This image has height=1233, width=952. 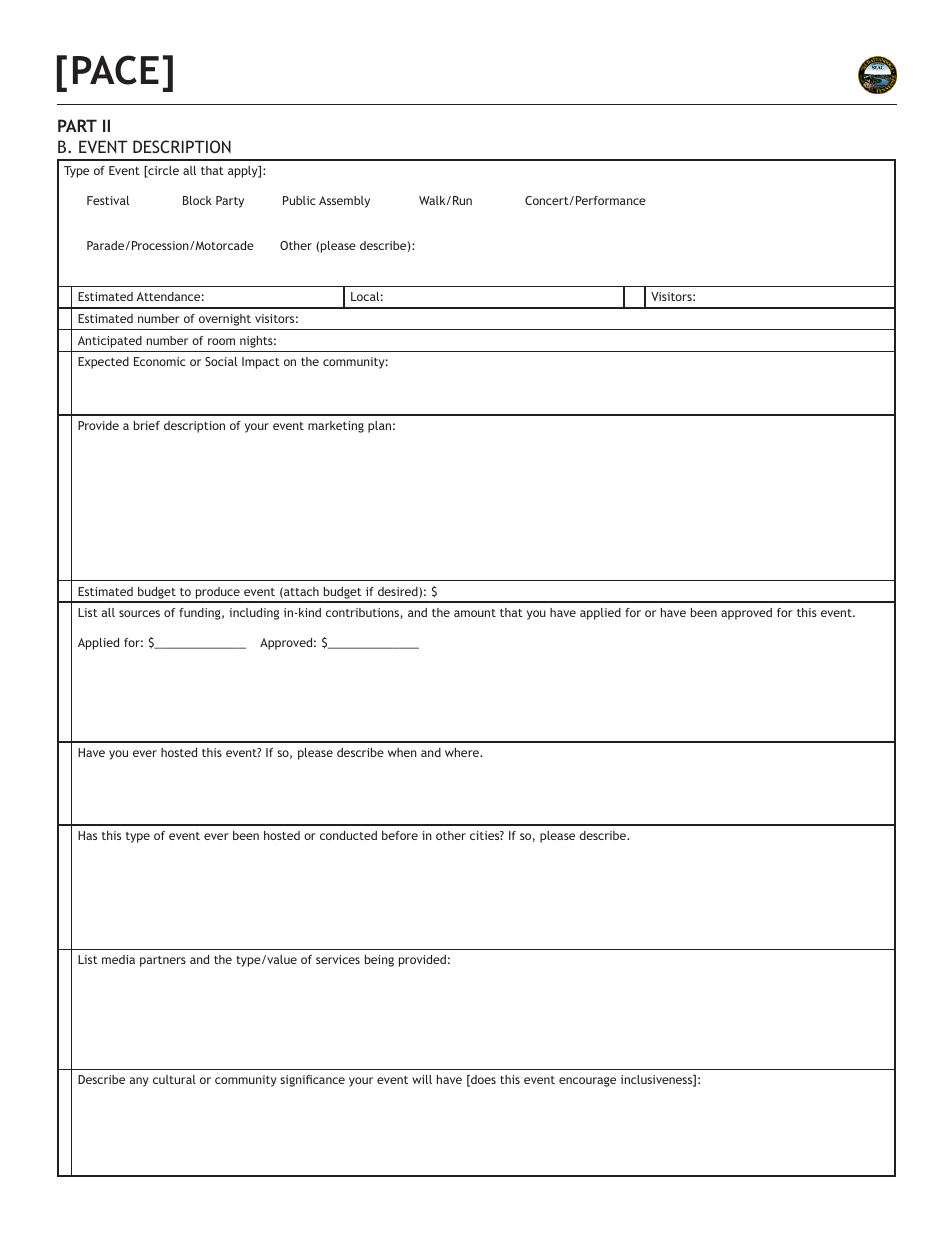 What do you see at coordinates (116, 70) in the image?
I see `PACE` at bounding box center [116, 70].
